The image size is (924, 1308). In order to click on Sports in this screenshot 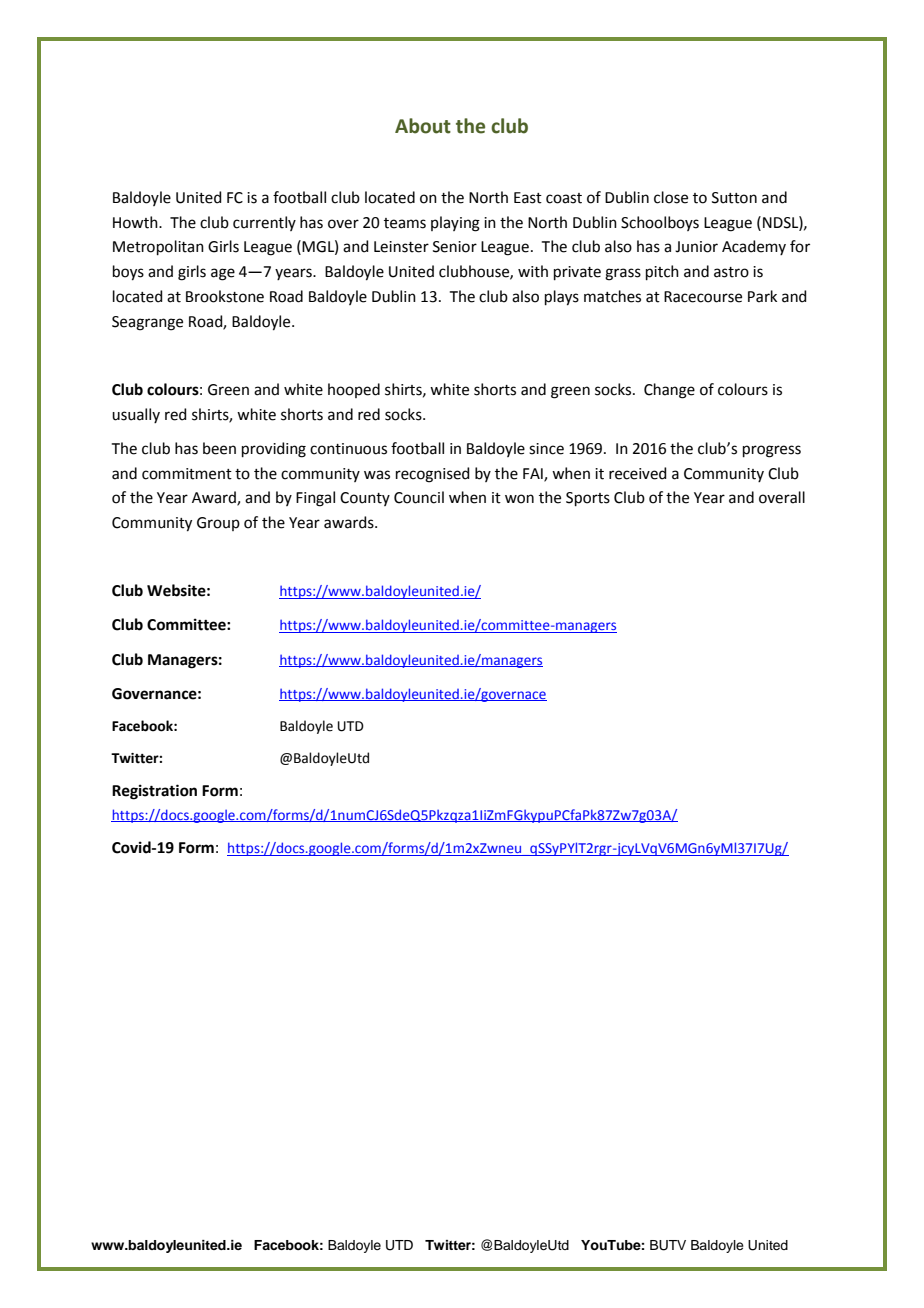, I will do `click(588, 499)`.
